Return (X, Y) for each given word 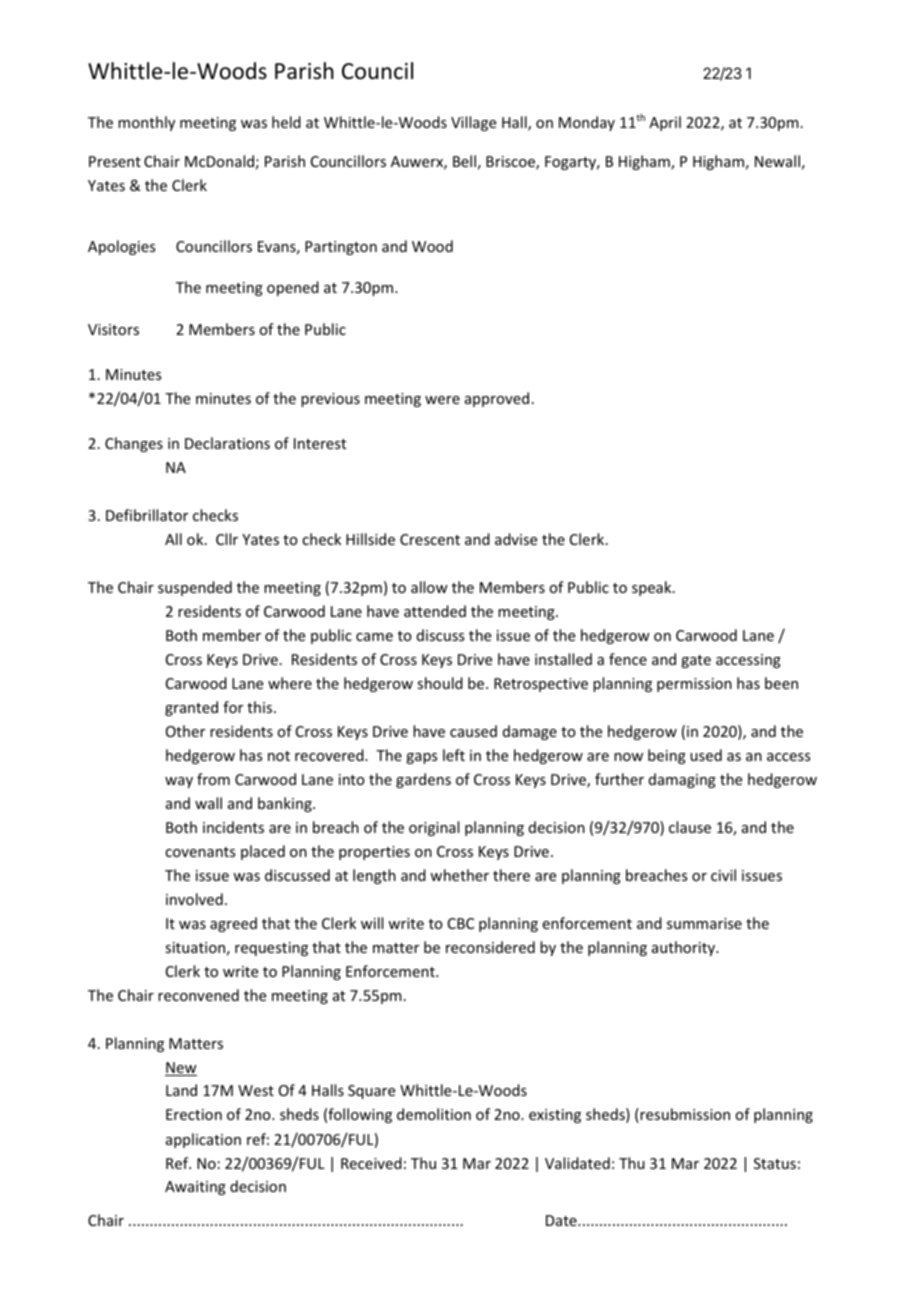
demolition (434, 1114)
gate (696, 661)
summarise (704, 923)
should (440, 683)
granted (191, 708)
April (665, 123)
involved (194, 899)
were (442, 400)
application (203, 1140)
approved (497, 399)
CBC (461, 923)
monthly (146, 123)
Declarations (227, 443)
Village (473, 123)
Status (775, 1163)
